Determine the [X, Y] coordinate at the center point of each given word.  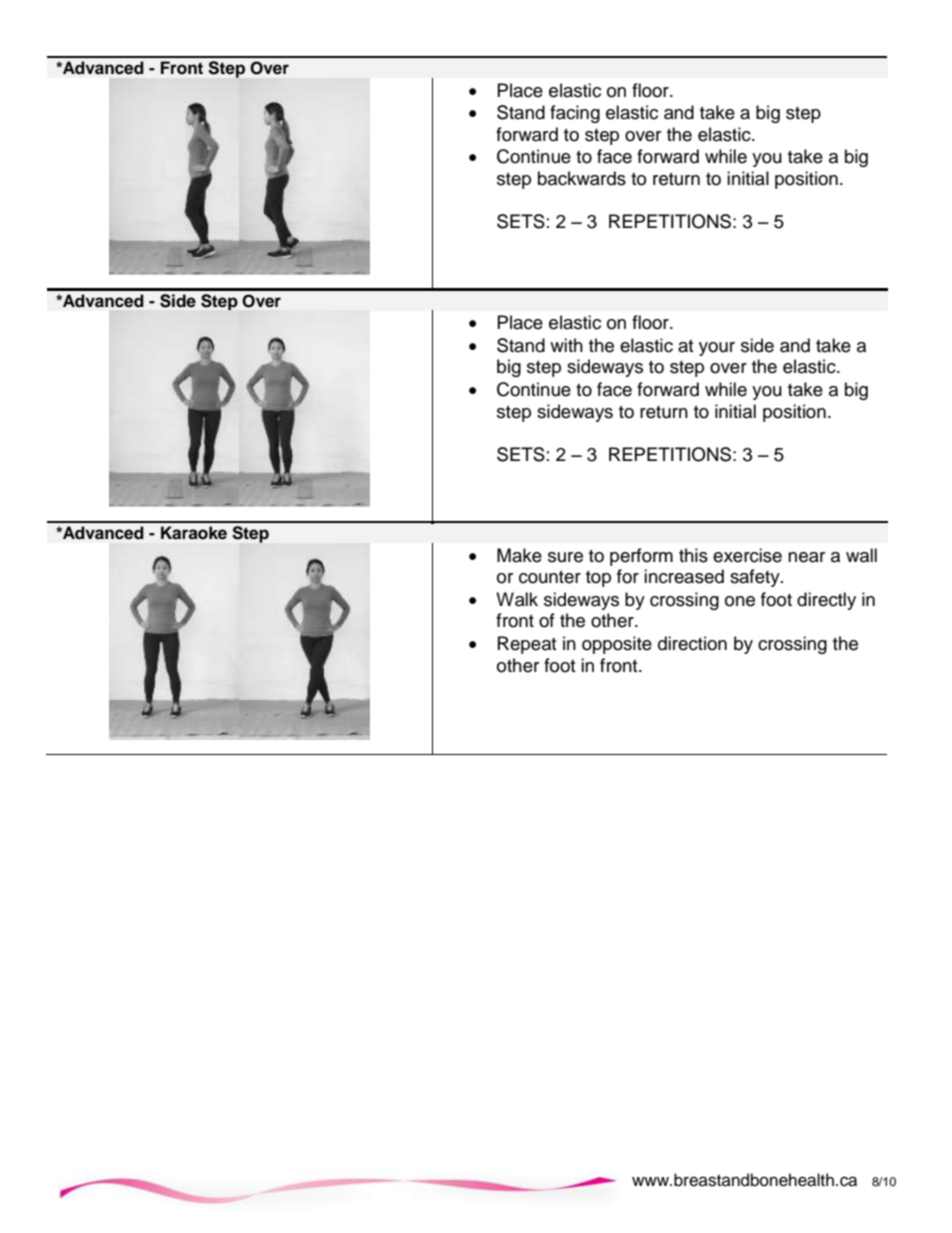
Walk [517, 599]
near [806, 557]
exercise [747, 555]
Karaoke [194, 533]
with [566, 345]
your [717, 349]
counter [550, 577]
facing [575, 114]
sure [565, 557]
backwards [582, 178]
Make [519, 555]
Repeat [527, 645]
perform [641, 557]
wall [861, 555]
